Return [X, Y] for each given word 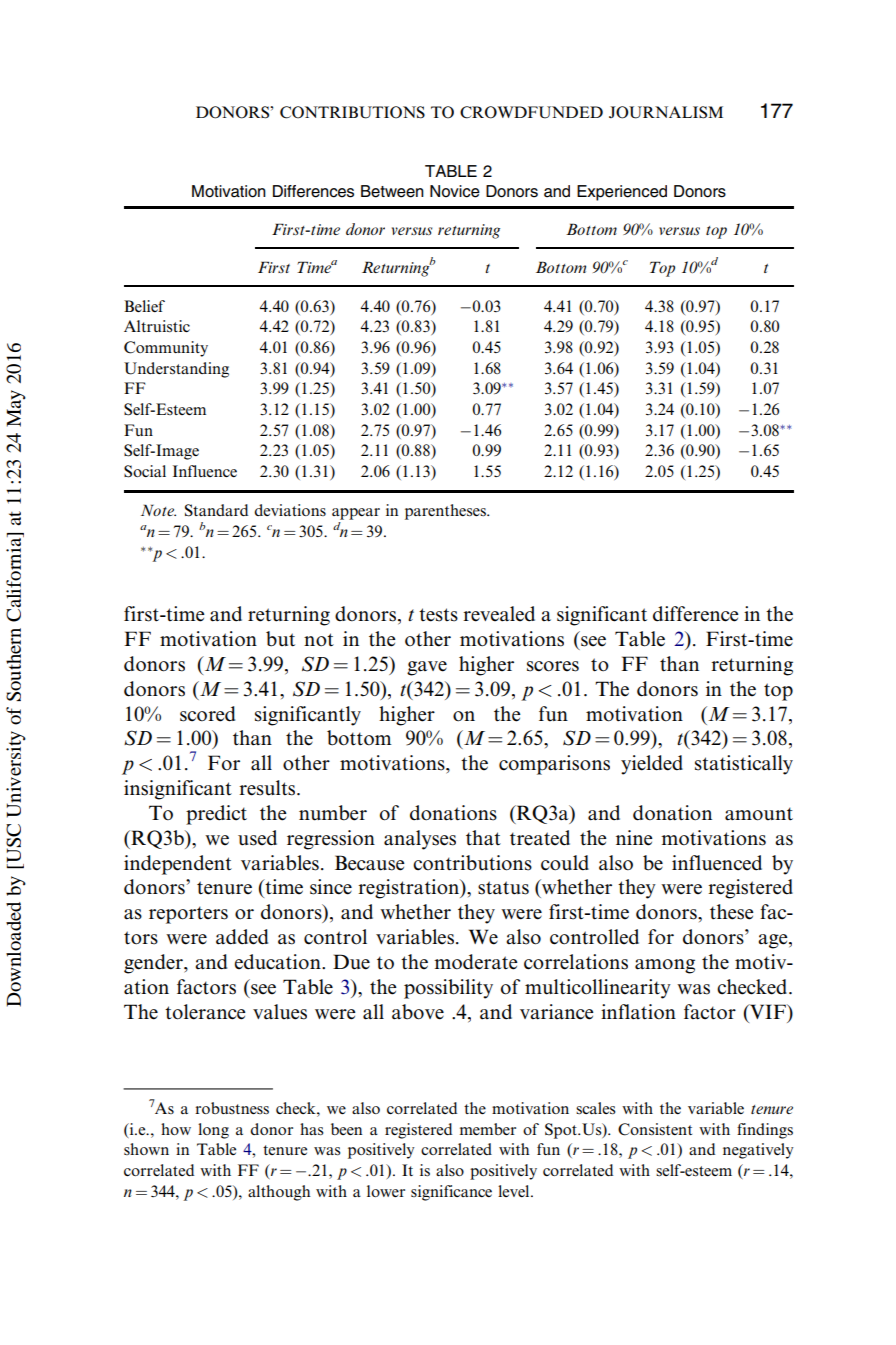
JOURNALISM [666, 112]
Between [392, 191]
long [213, 1131]
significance [451, 1193]
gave [427, 668]
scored [207, 714]
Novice [455, 191]
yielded [652, 765]
